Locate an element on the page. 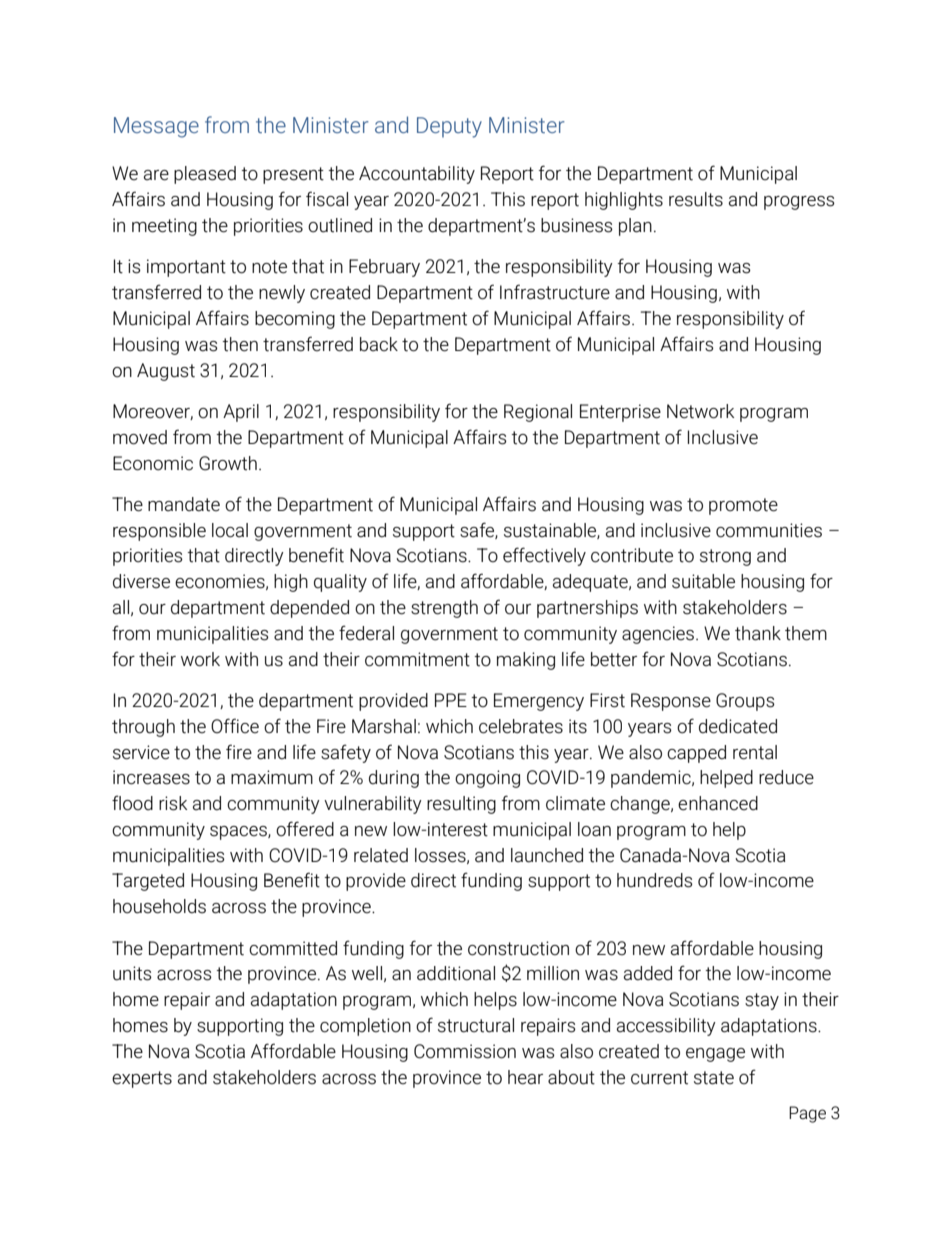 The height and width of the image is (1233, 952). Regional is located at coordinates (538, 413).
